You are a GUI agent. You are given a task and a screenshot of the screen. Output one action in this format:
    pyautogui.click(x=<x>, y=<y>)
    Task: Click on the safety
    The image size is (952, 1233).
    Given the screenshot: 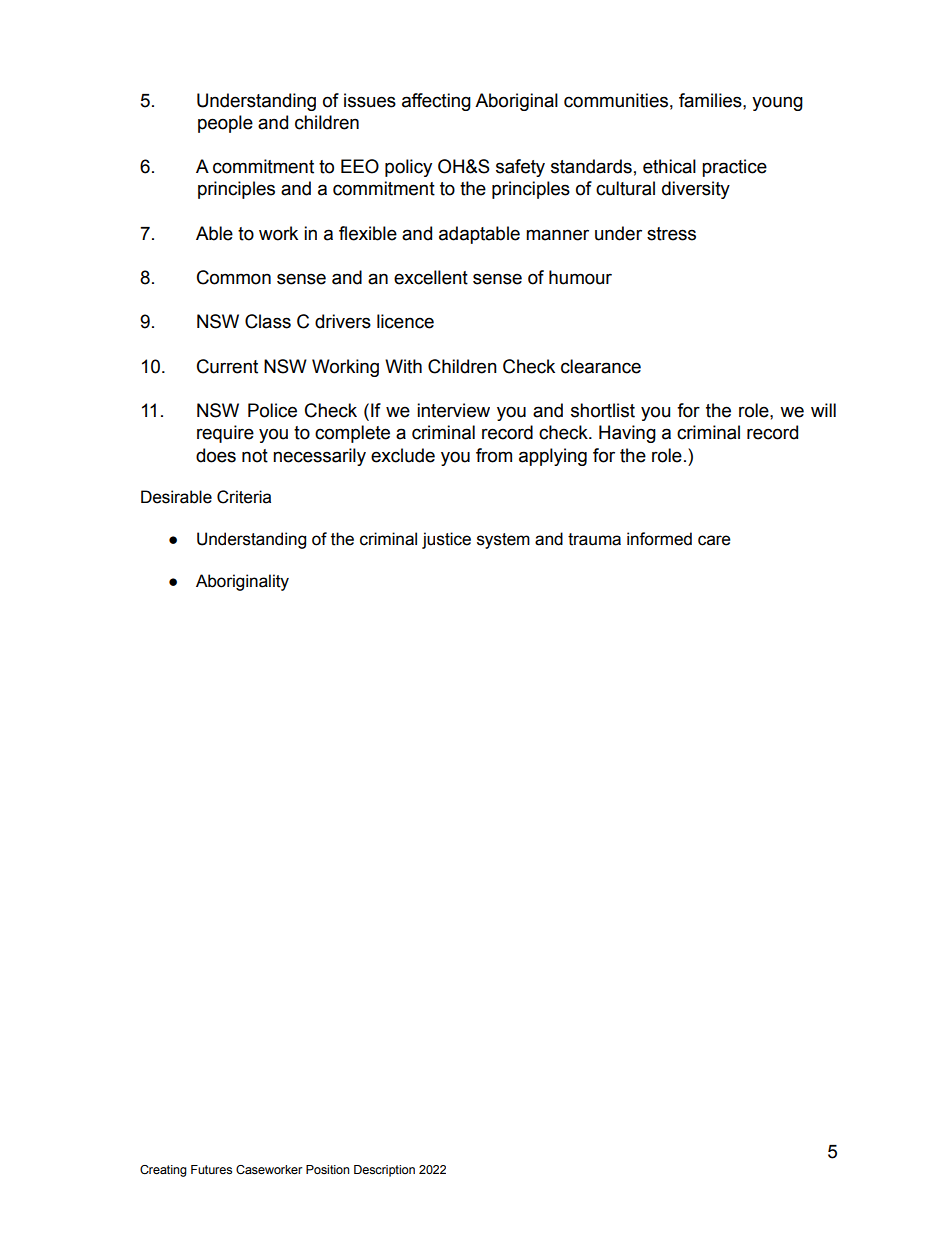 What is the action you would take?
    pyautogui.click(x=520, y=168)
